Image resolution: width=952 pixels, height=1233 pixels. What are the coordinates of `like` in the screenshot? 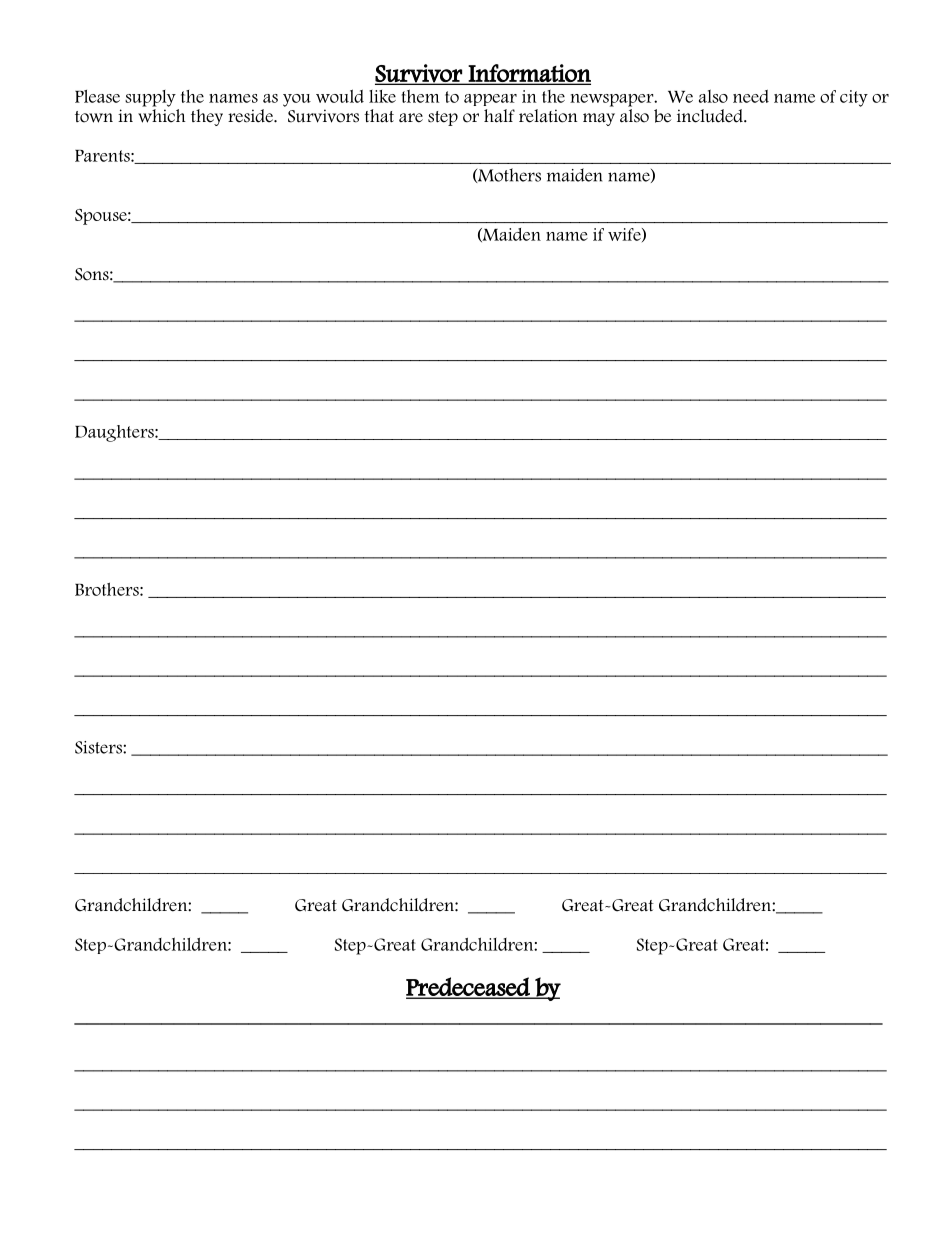 It's located at (382, 96).
